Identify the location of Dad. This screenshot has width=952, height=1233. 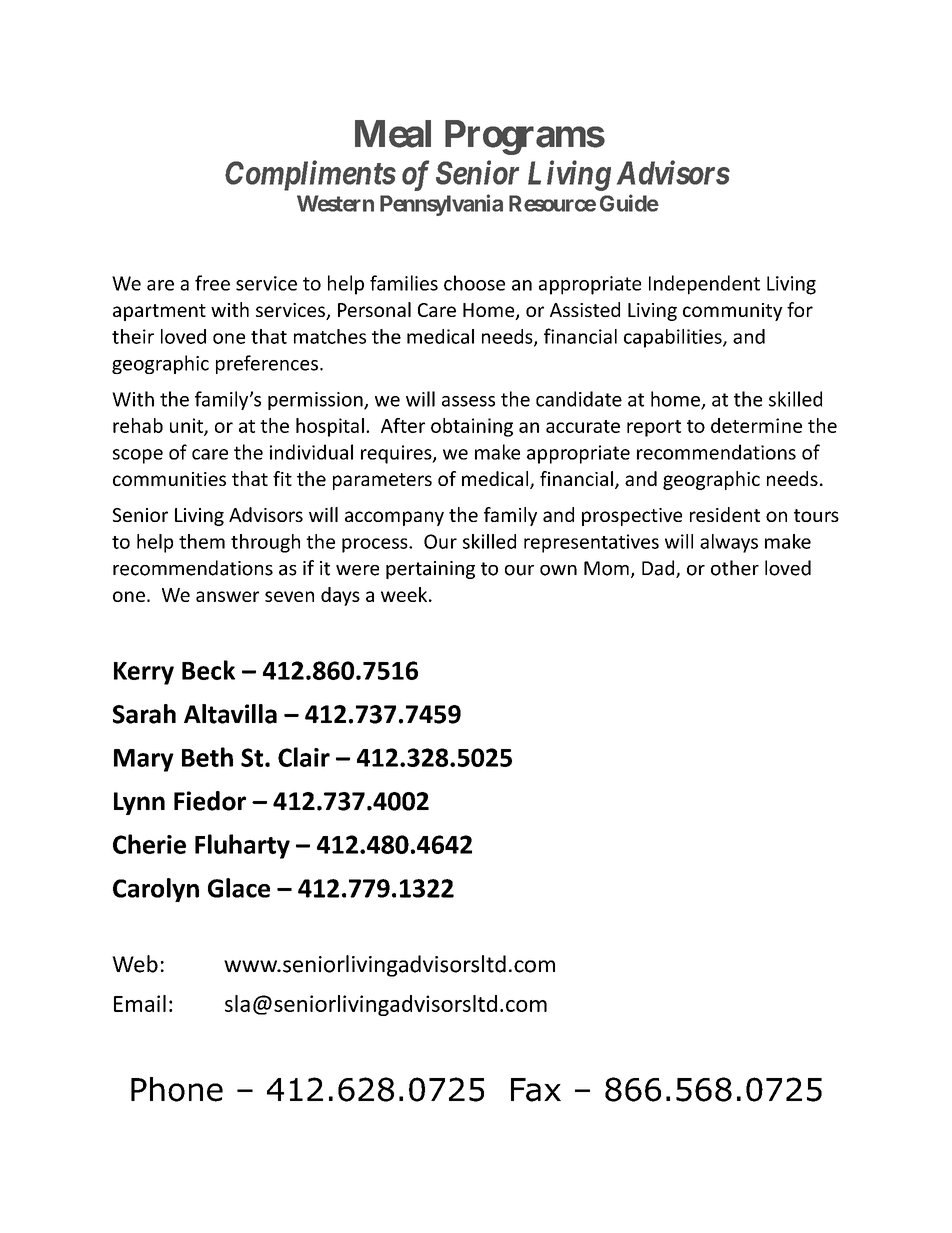
(659, 569).
